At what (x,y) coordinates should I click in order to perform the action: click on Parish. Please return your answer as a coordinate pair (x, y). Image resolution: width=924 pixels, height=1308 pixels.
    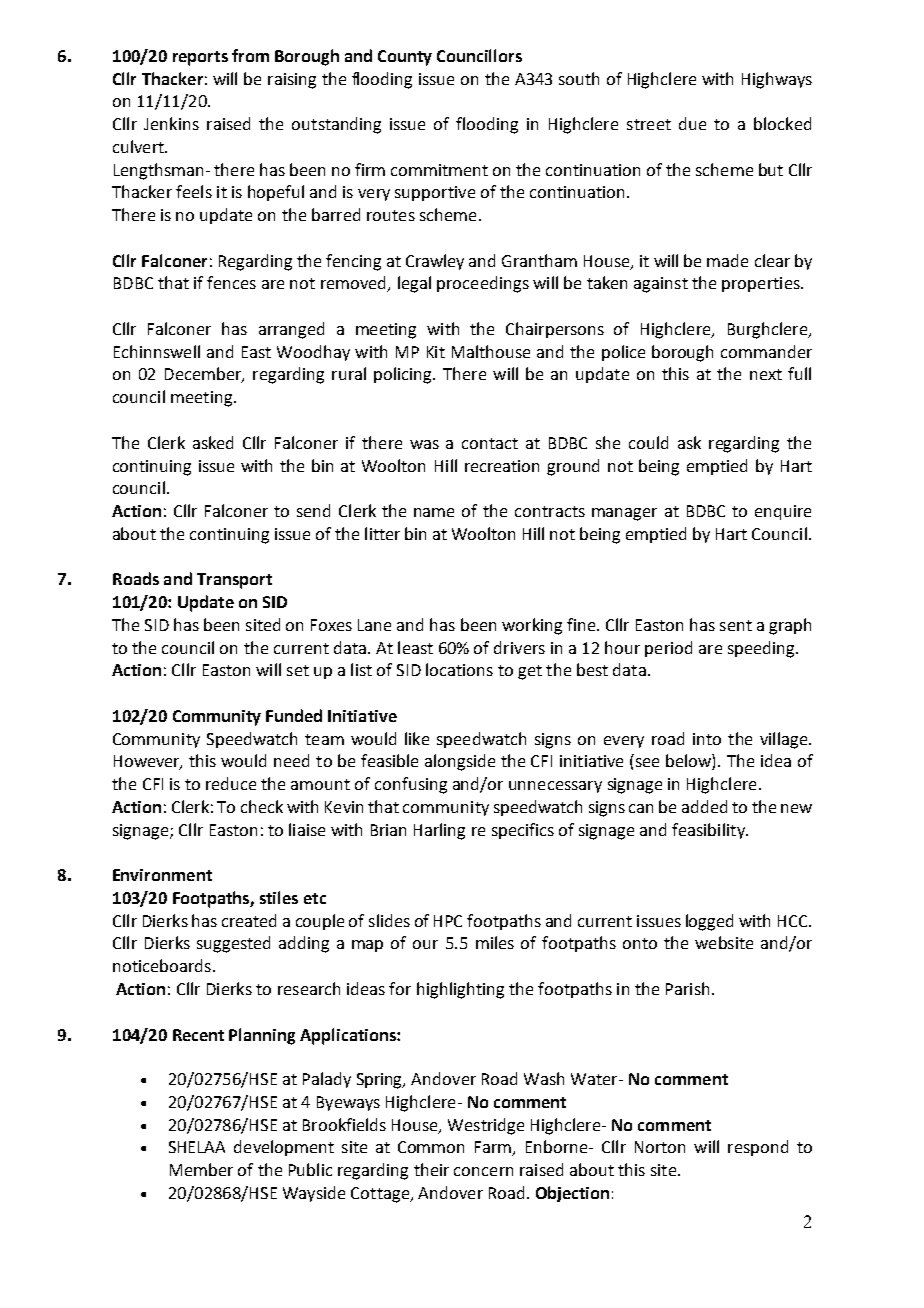
    Looking at the image, I should click on (687, 988).
